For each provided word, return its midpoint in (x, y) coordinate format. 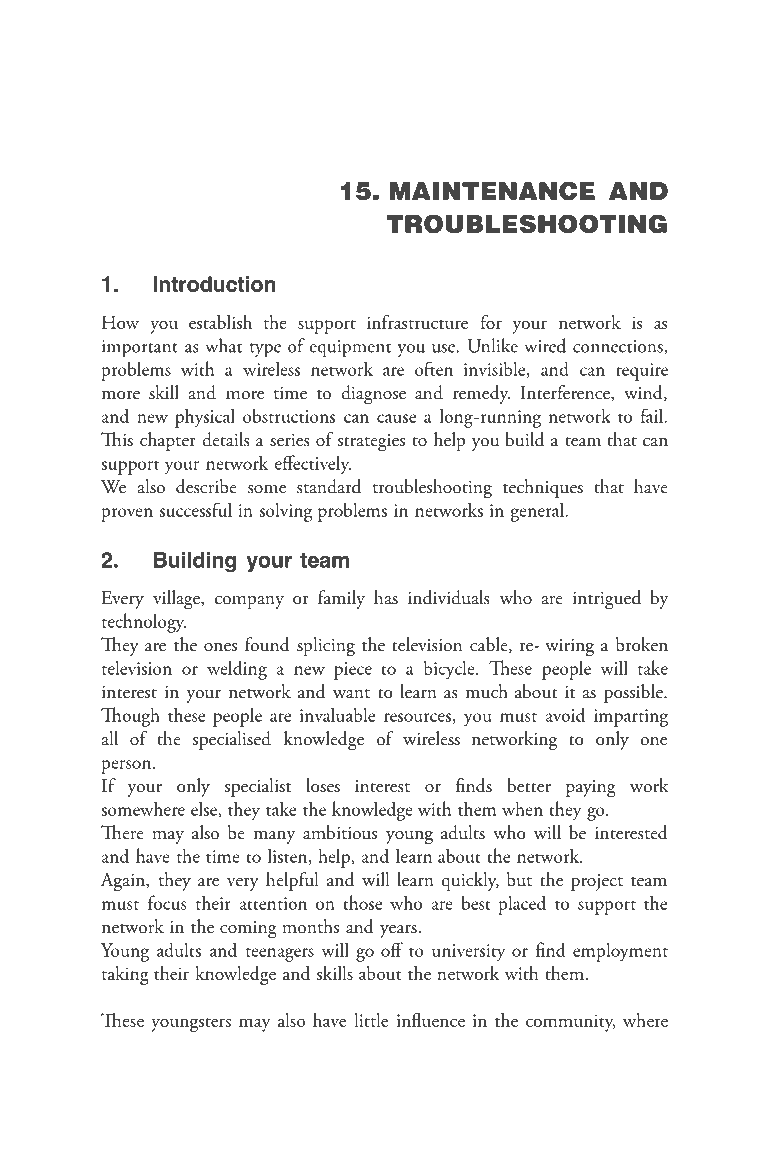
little (371, 1020)
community (571, 1023)
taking (125, 975)
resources (417, 717)
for (491, 322)
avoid (565, 714)
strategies (371, 443)
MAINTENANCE (492, 191)
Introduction (214, 284)
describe (206, 486)
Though (130, 717)
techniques (543, 488)
